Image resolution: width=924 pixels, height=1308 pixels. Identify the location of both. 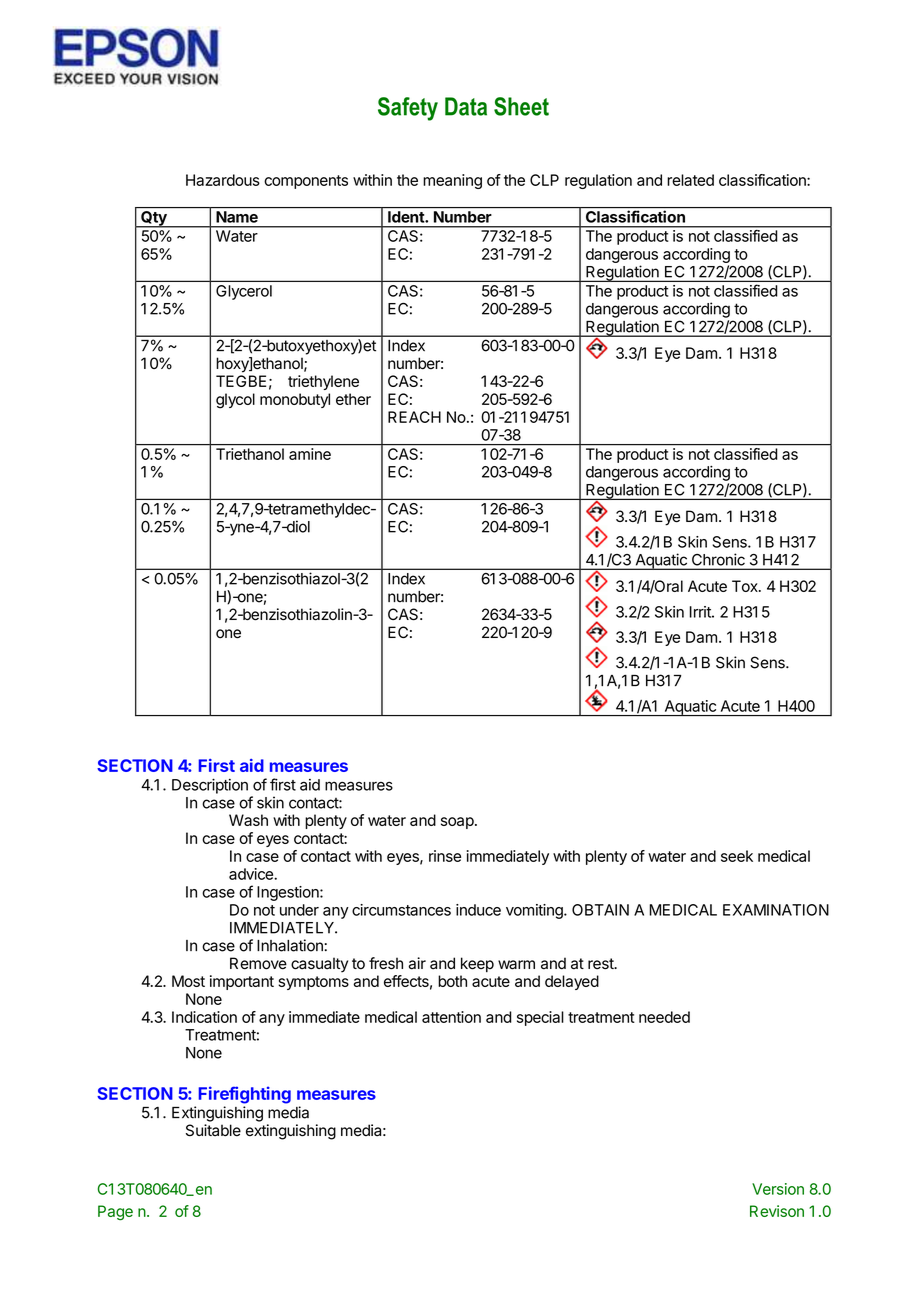
(452, 981).
